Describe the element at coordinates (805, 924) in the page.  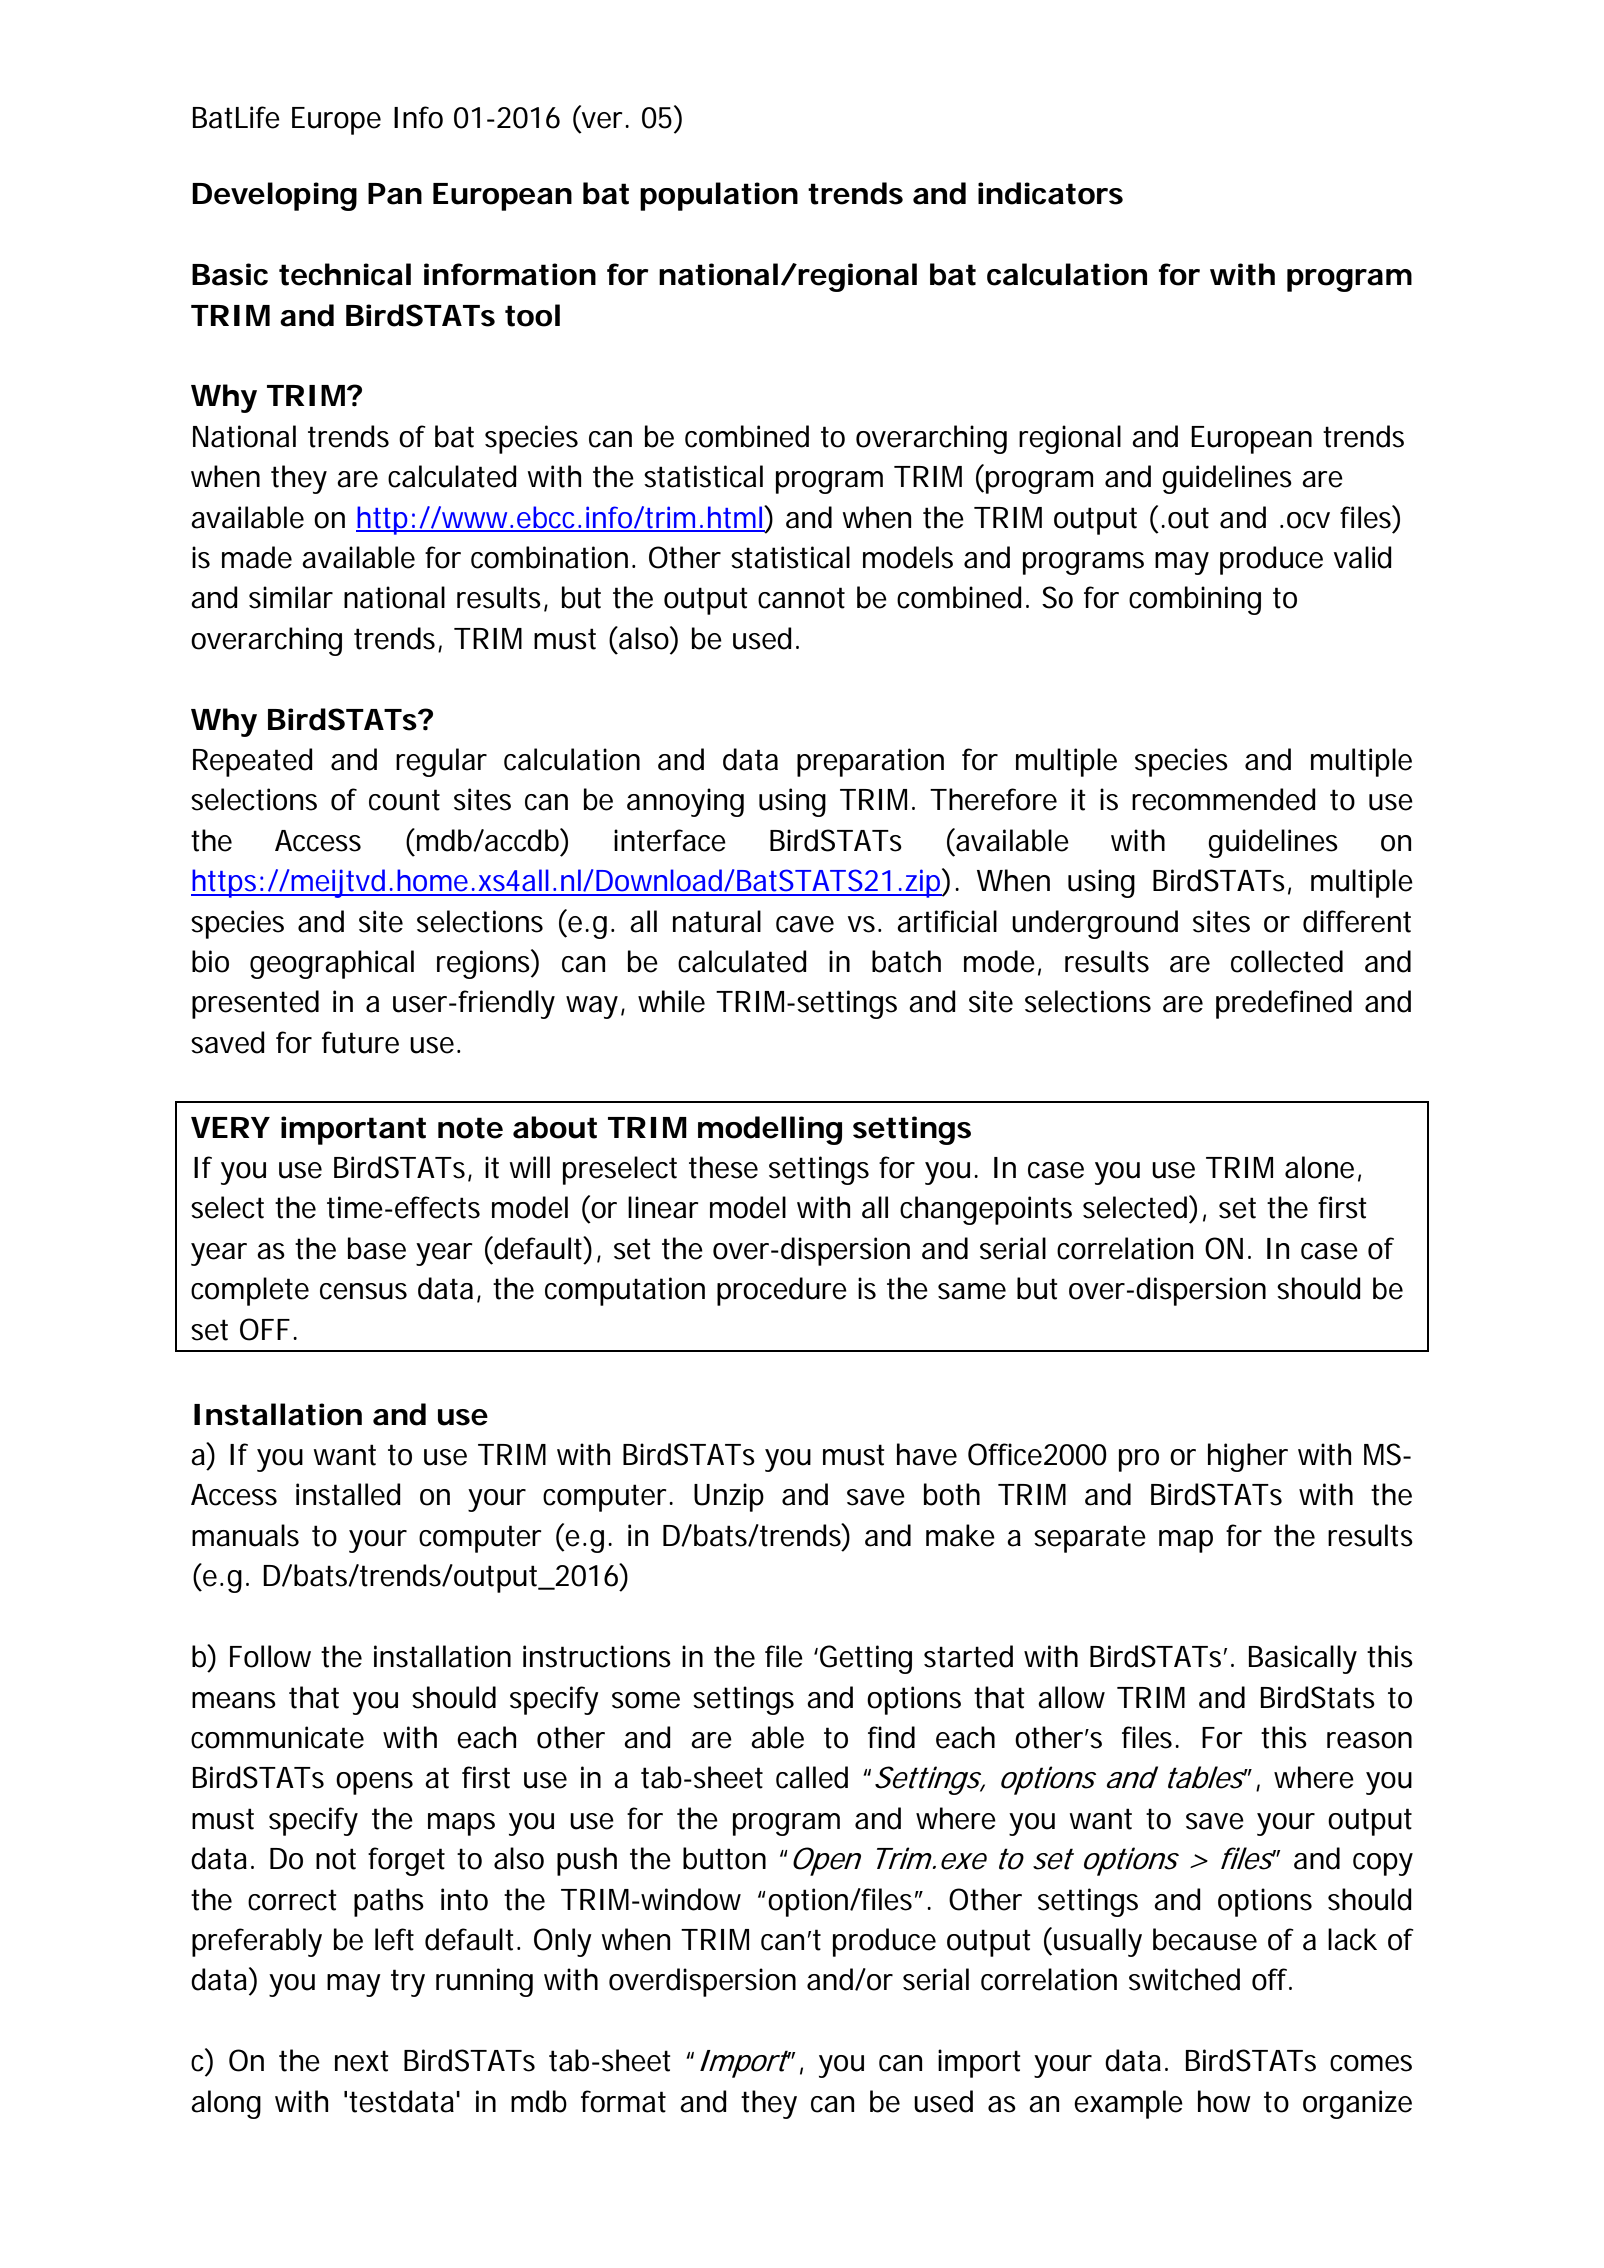
I see `cave` at that location.
